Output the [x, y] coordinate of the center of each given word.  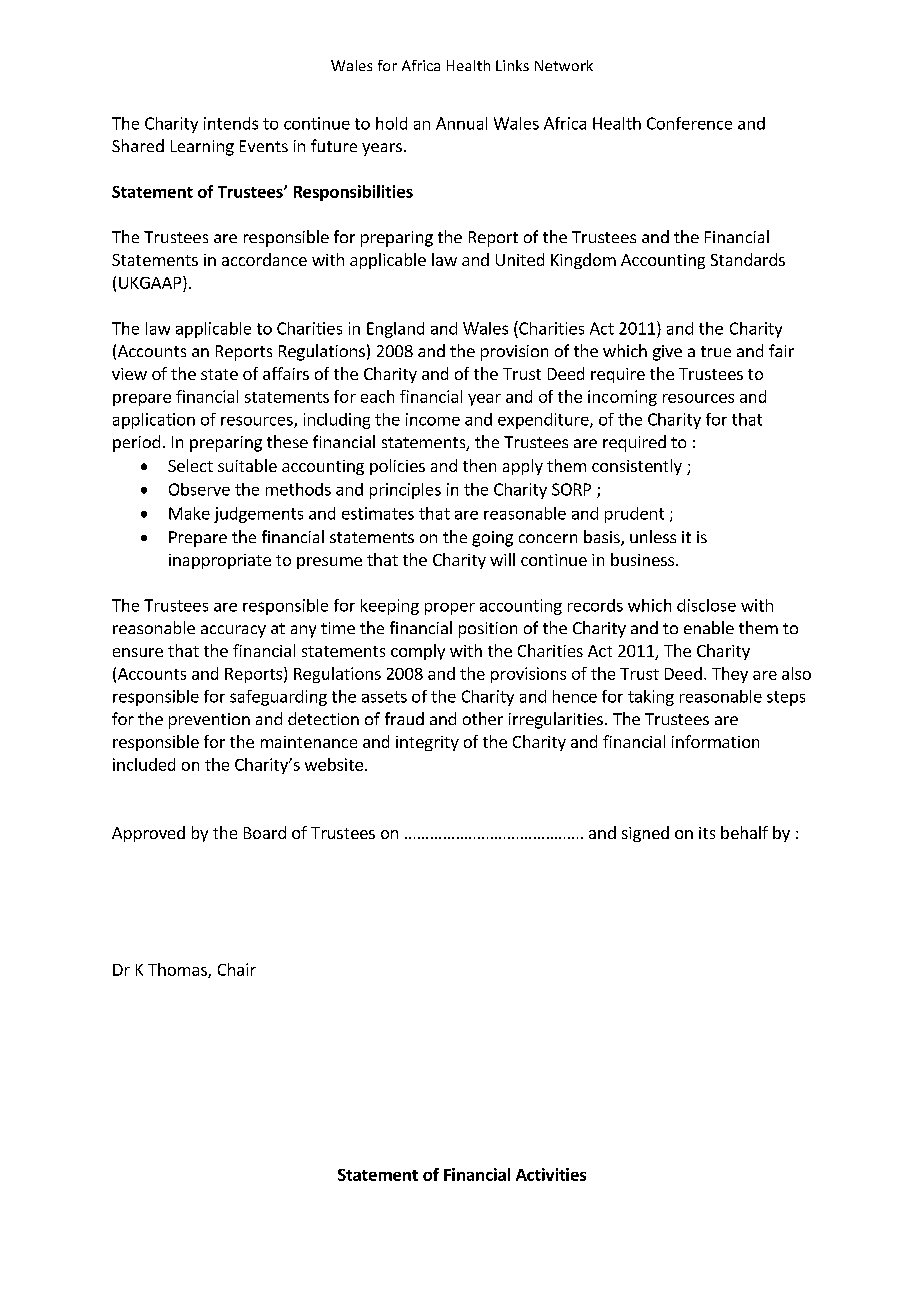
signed [645, 834]
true [716, 351]
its [707, 833]
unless [653, 536]
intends [231, 123]
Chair [237, 969]
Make [189, 513]
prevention [209, 721]
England [395, 330]
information [715, 741]
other [483, 718]
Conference [689, 123]
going [492, 539]
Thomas [178, 970]
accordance [264, 259]
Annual [461, 123]
